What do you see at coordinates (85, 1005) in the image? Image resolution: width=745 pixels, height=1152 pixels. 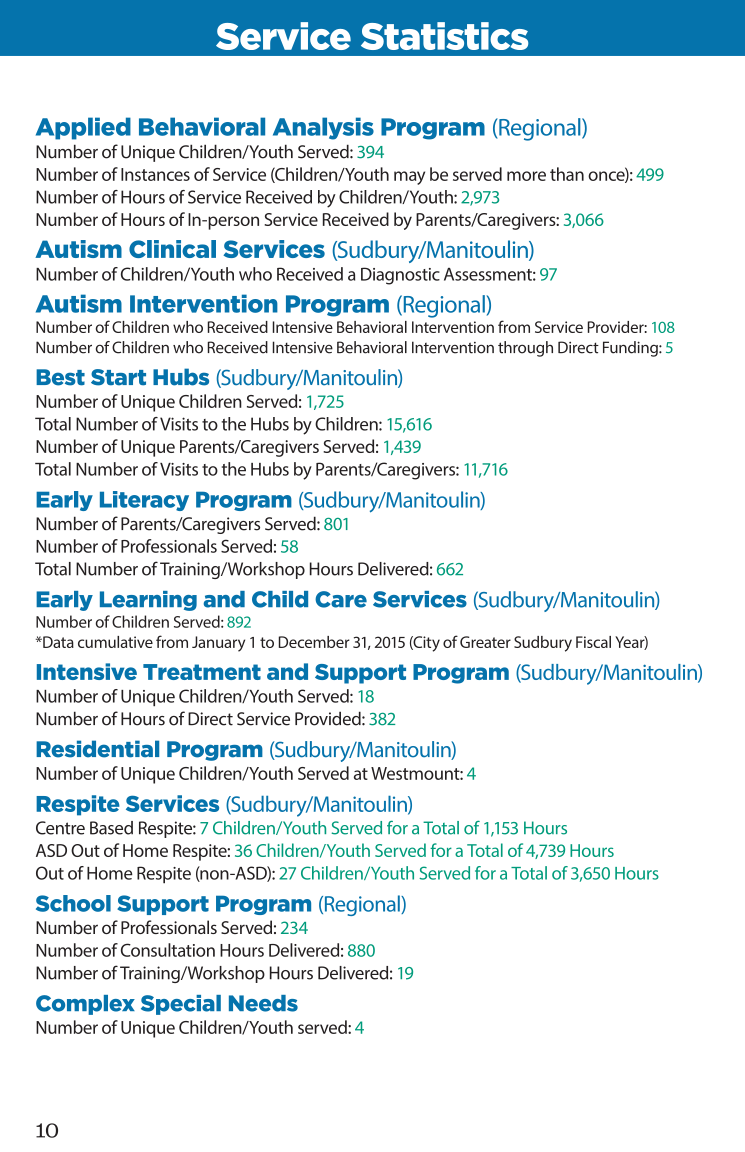 I see `Complex` at bounding box center [85, 1005].
